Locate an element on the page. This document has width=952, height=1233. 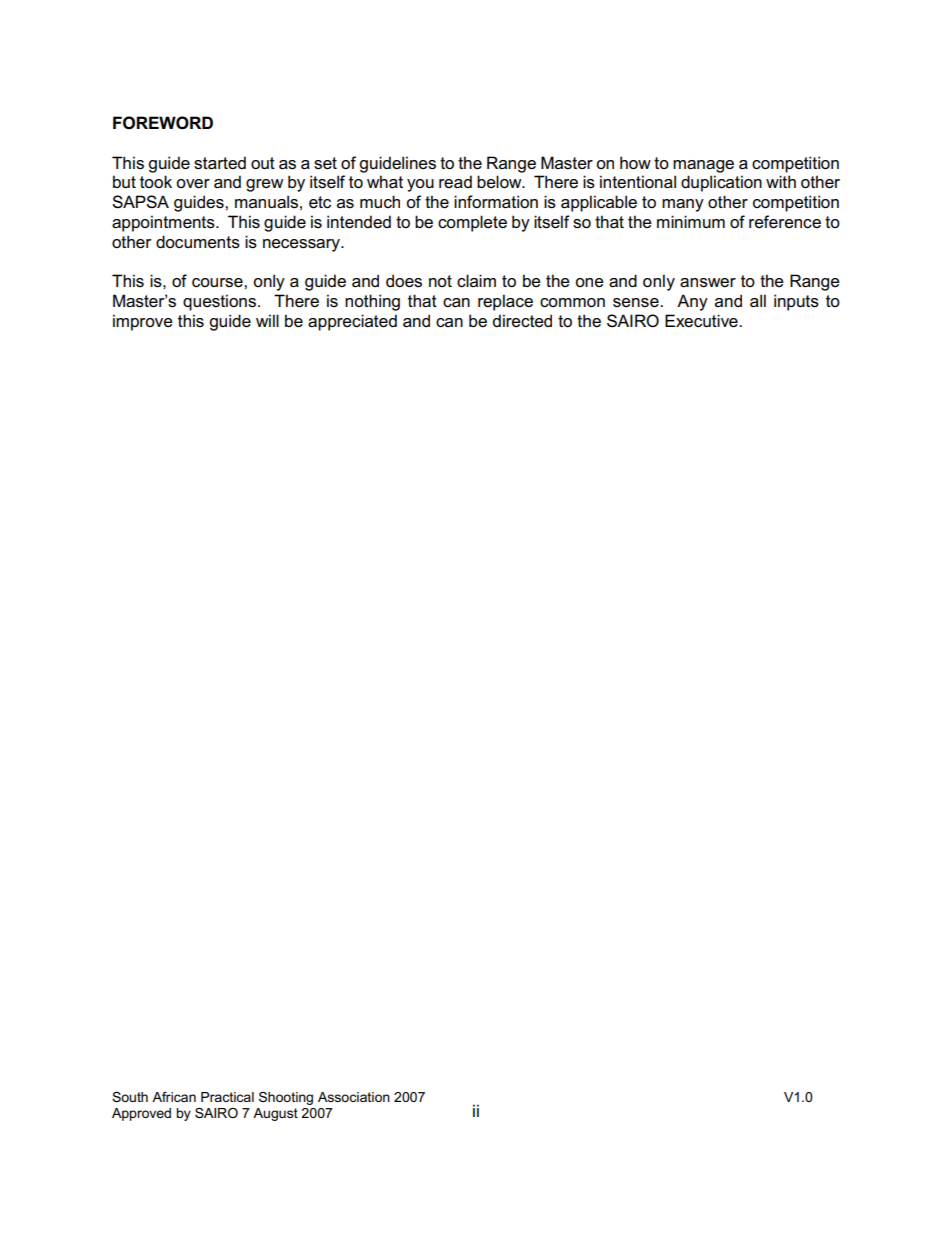
Association is located at coordinates (354, 1097).
